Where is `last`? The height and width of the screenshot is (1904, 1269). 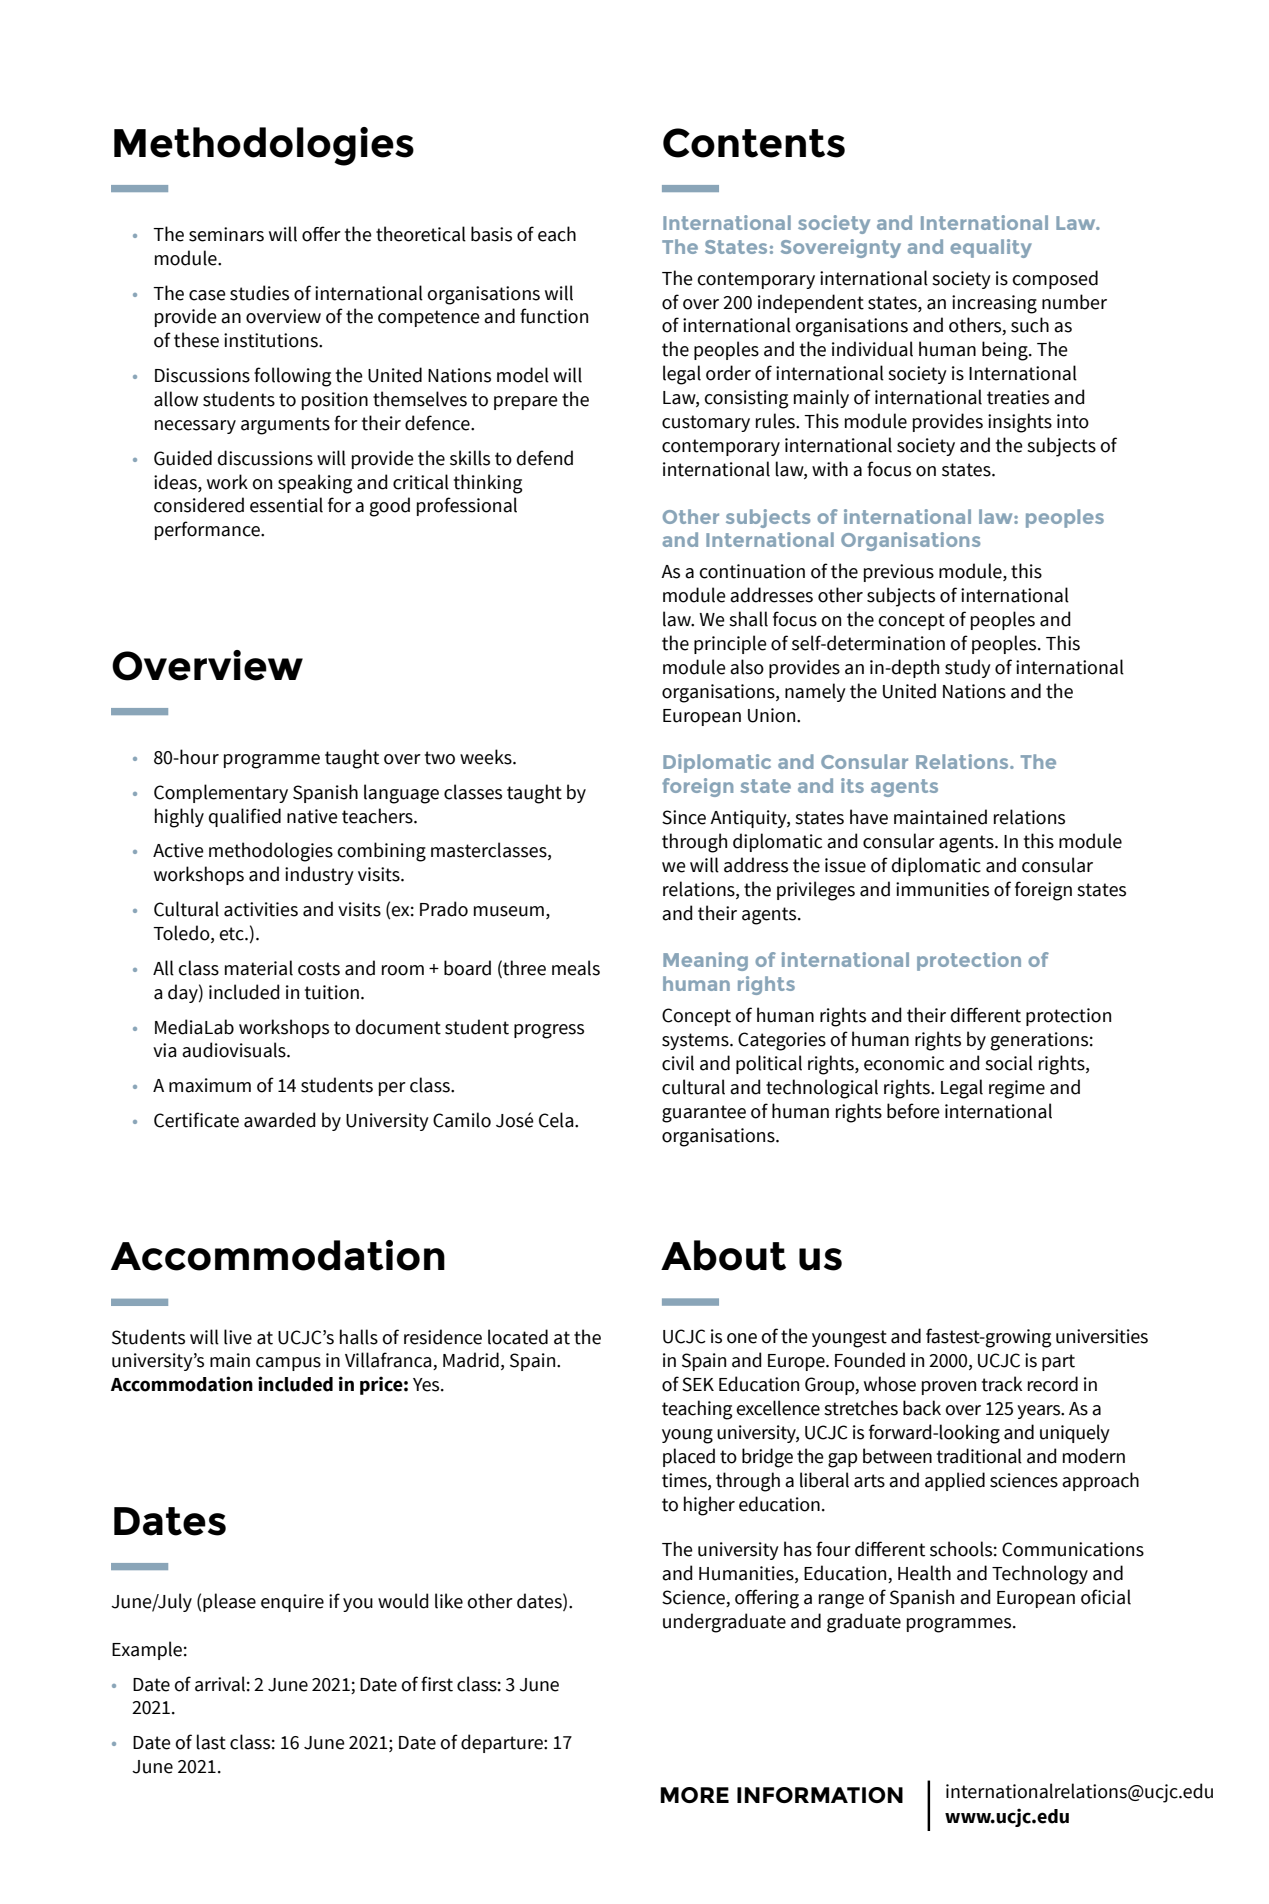
last is located at coordinates (211, 1742).
